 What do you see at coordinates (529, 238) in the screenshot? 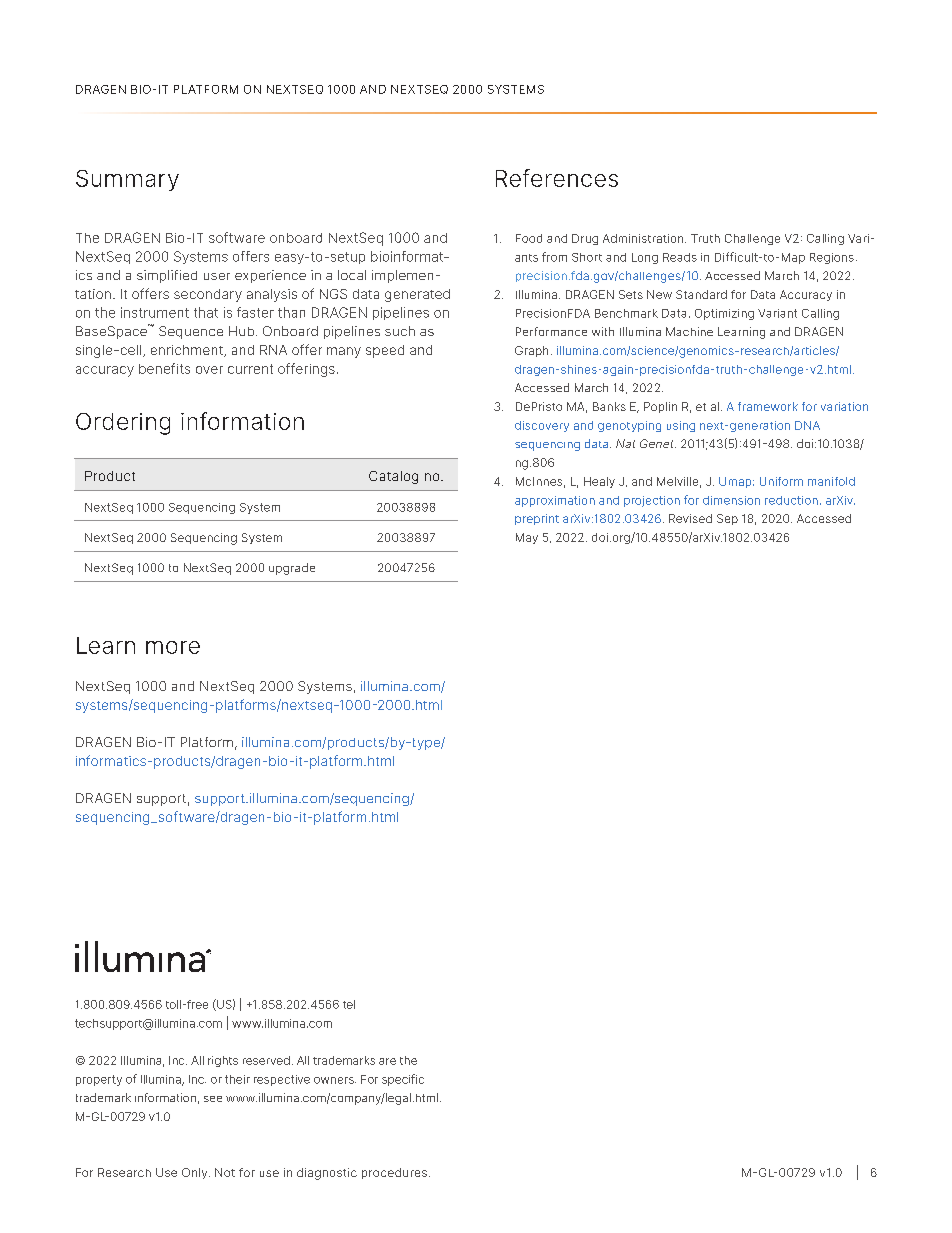
I see `Food` at bounding box center [529, 238].
